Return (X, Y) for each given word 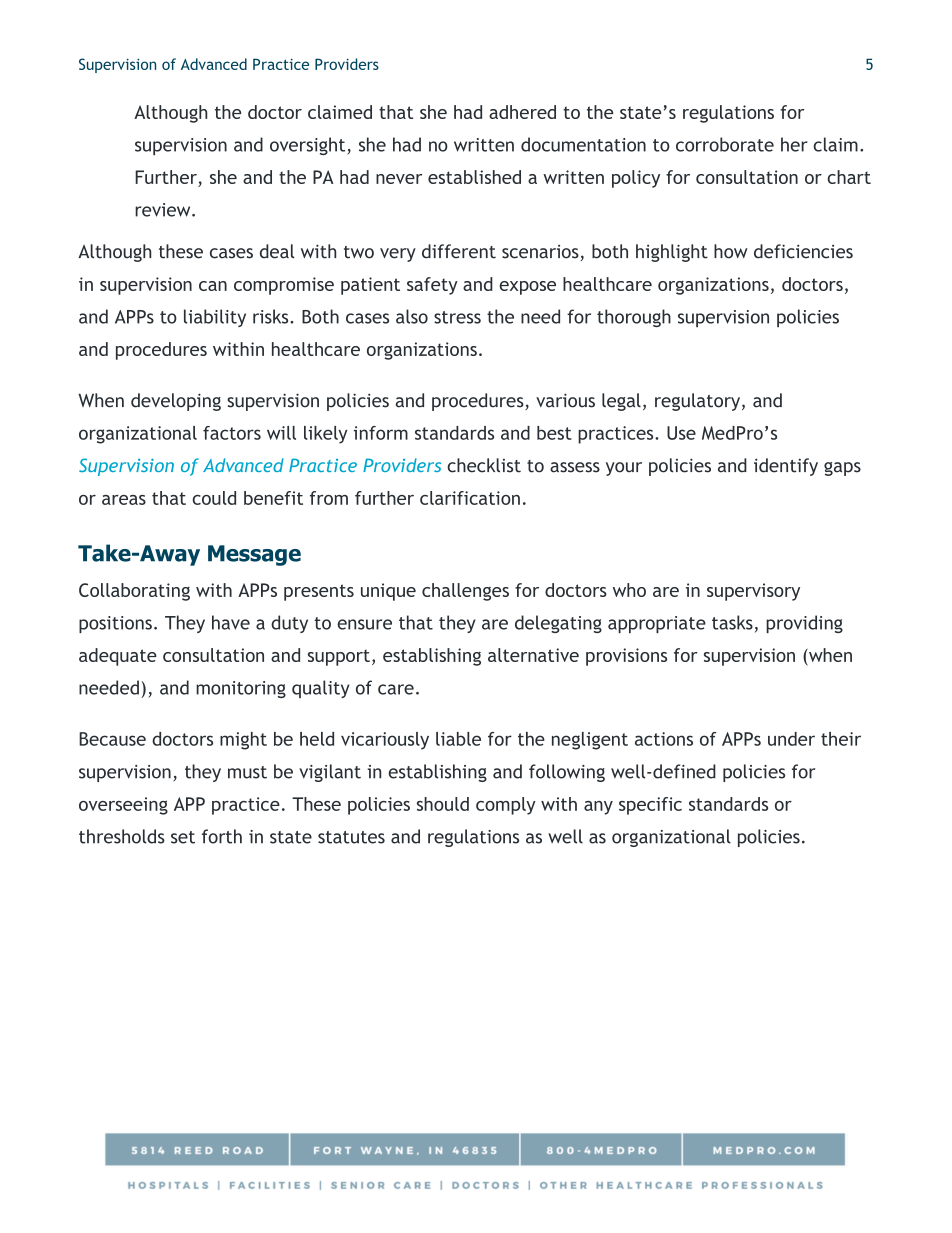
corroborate (725, 144)
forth (222, 836)
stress (457, 317)
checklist (484, 465)
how (731, 251)
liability (215, 318)
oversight (309, 146)
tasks (732, 622)
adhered (522, 112)
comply (506, 806)
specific (650, 806)
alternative (533, 655)
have (231, 622)
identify (786, 467)
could (214, 498)
